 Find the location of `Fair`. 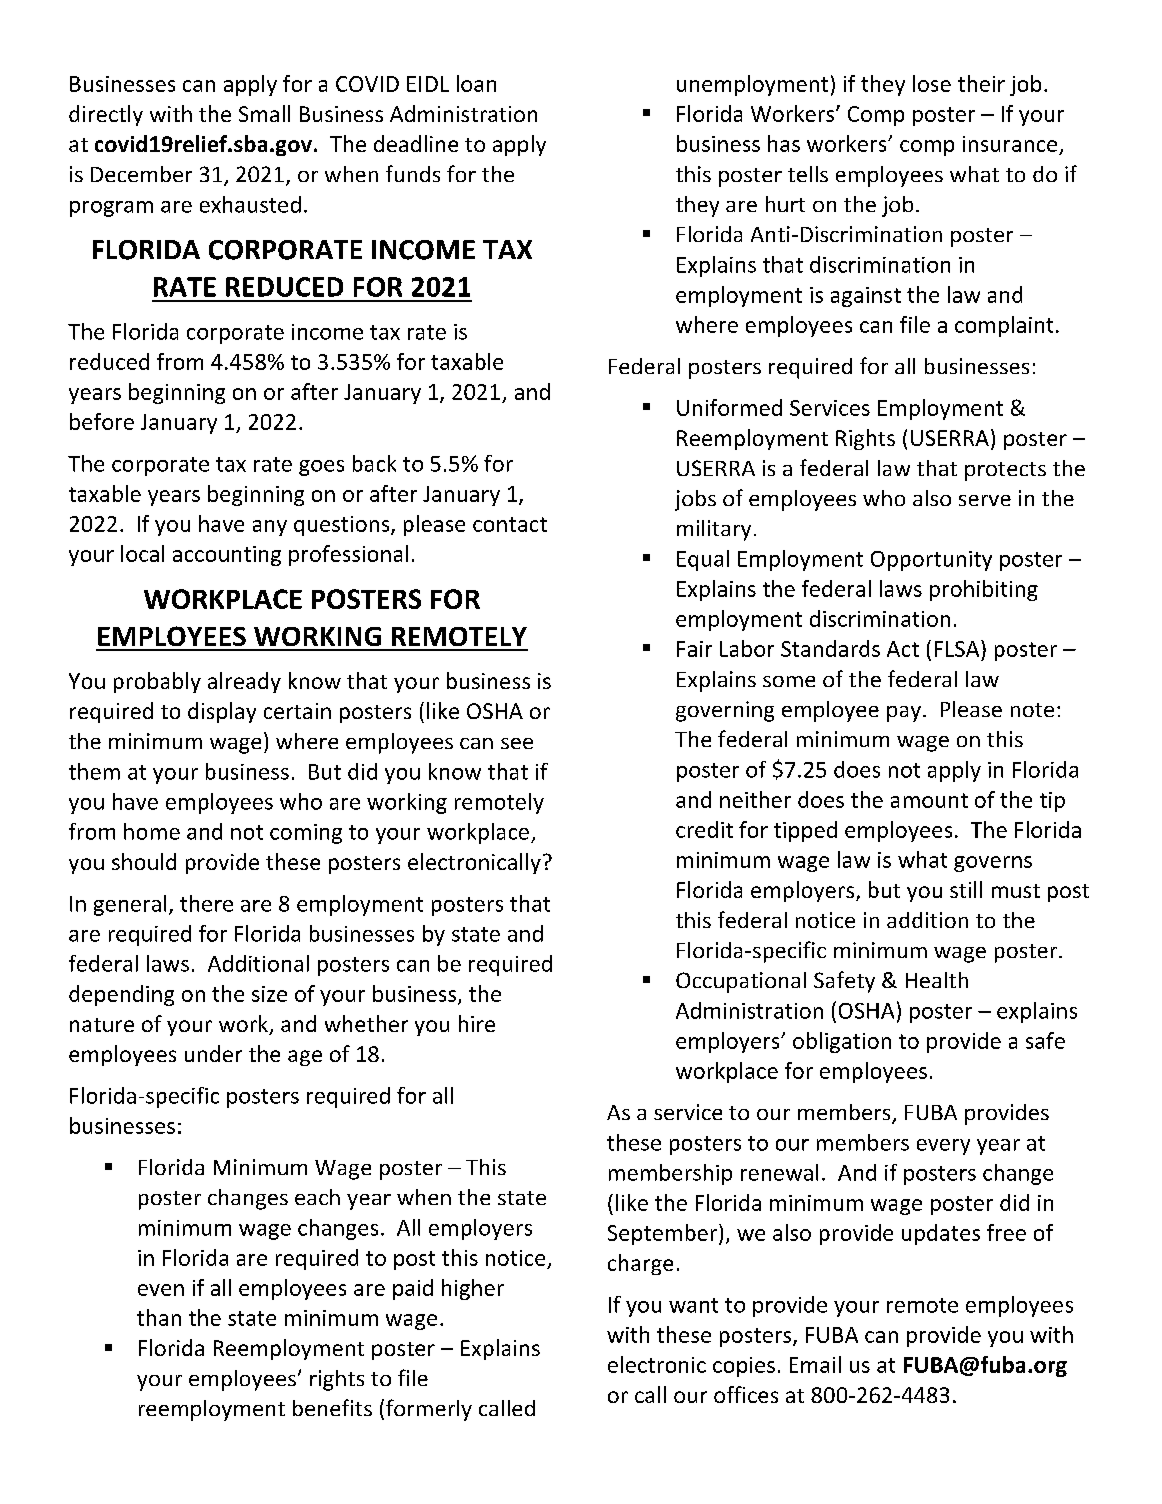

Fair is located at coordinates (694, 649).
